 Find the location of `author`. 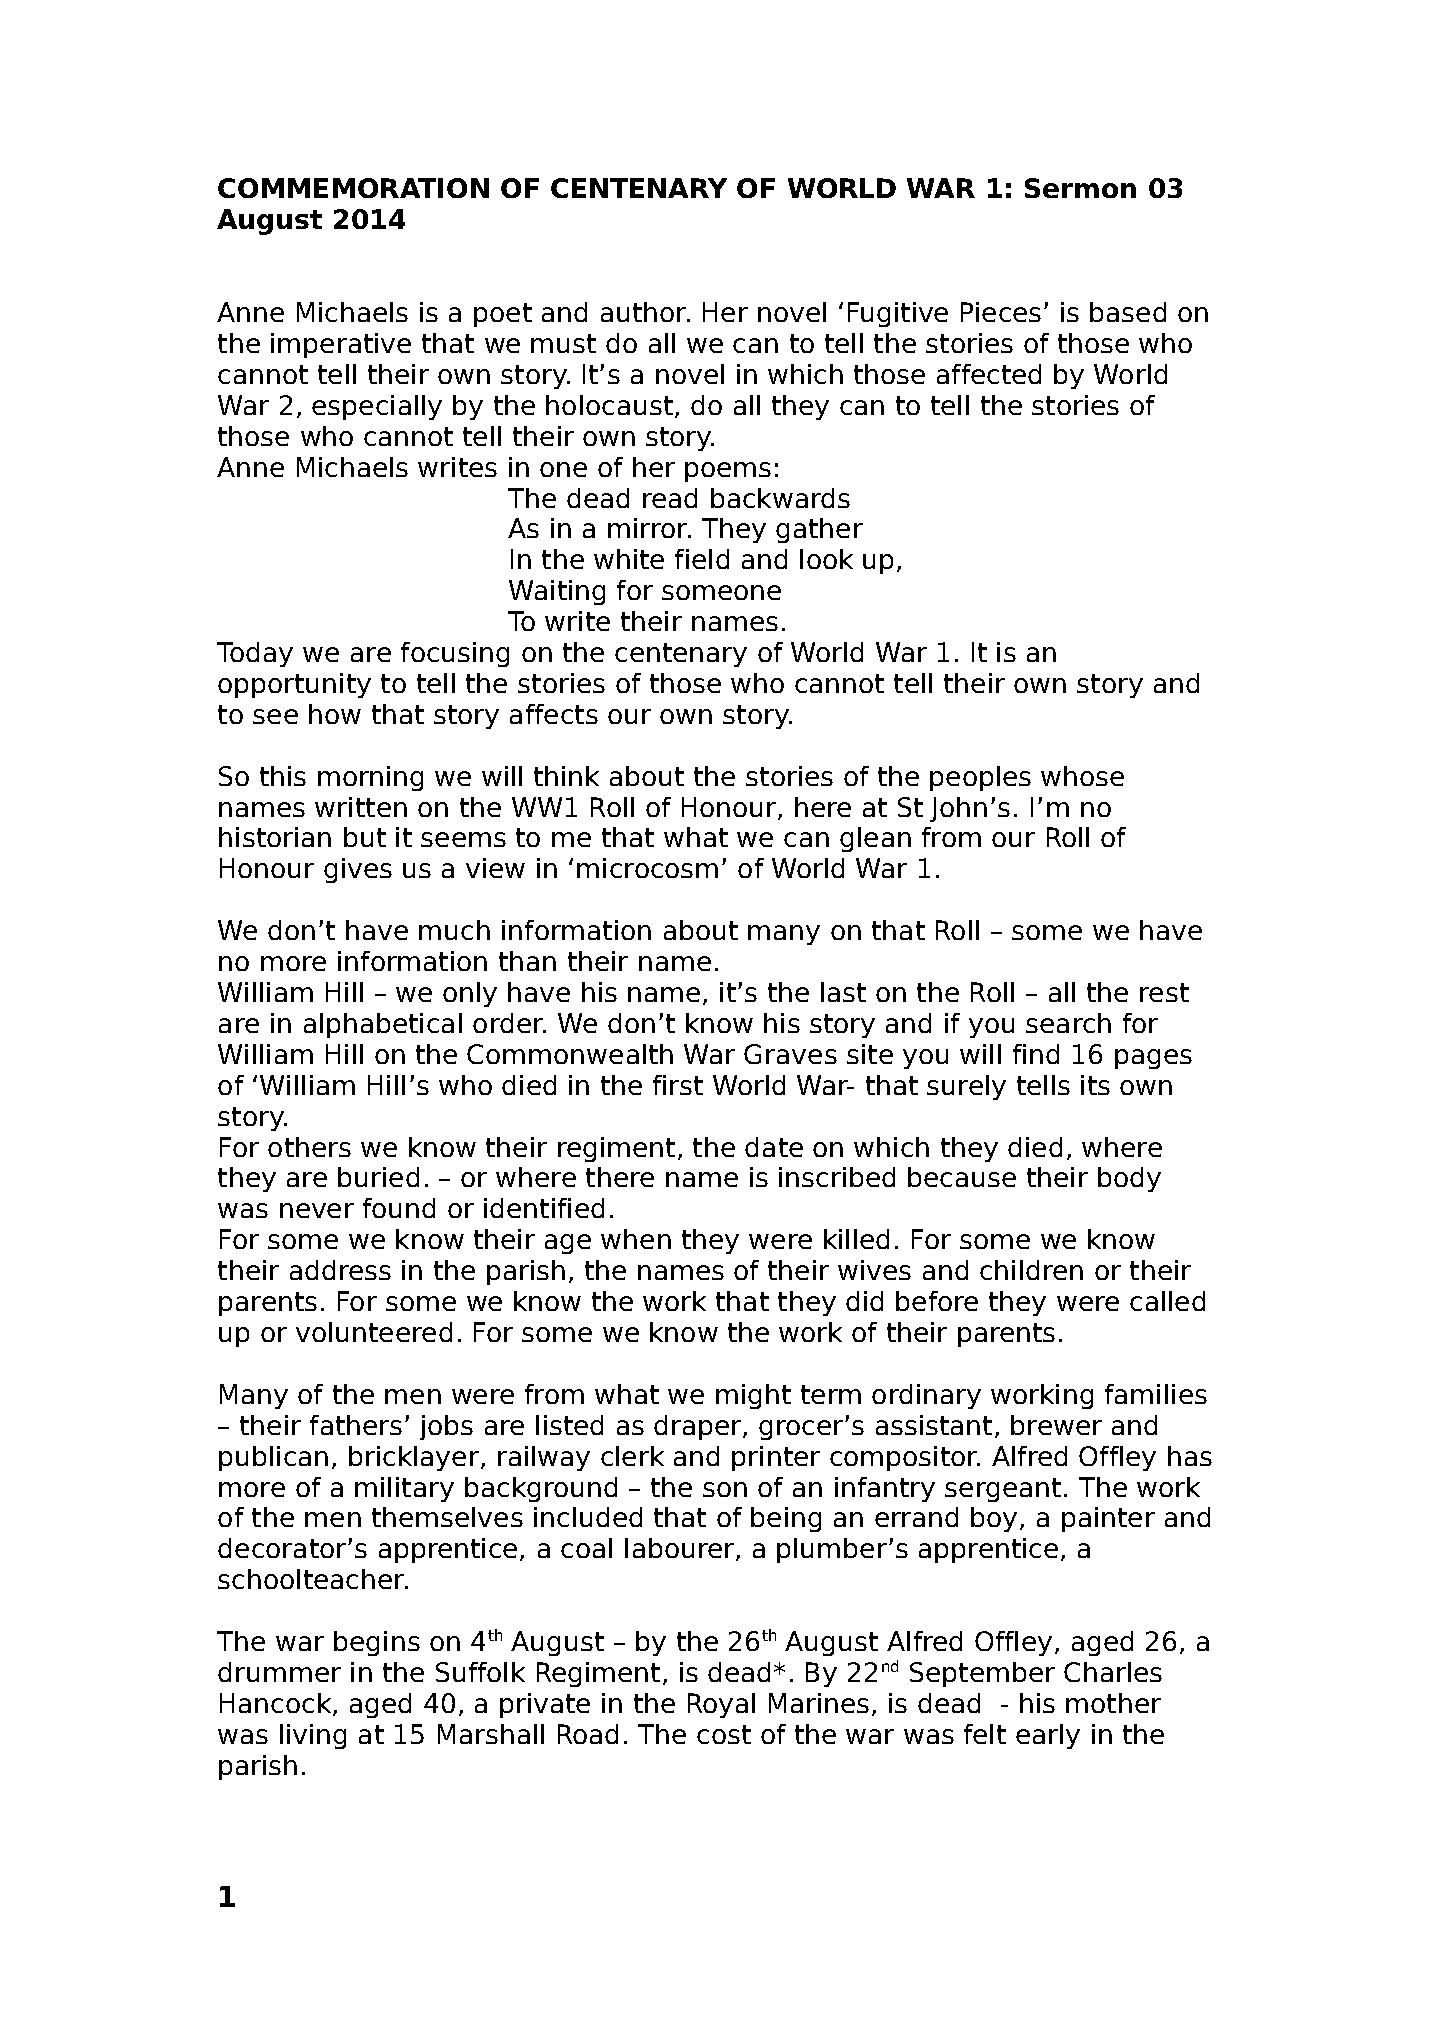

author is located at coordinates (644, 312).
